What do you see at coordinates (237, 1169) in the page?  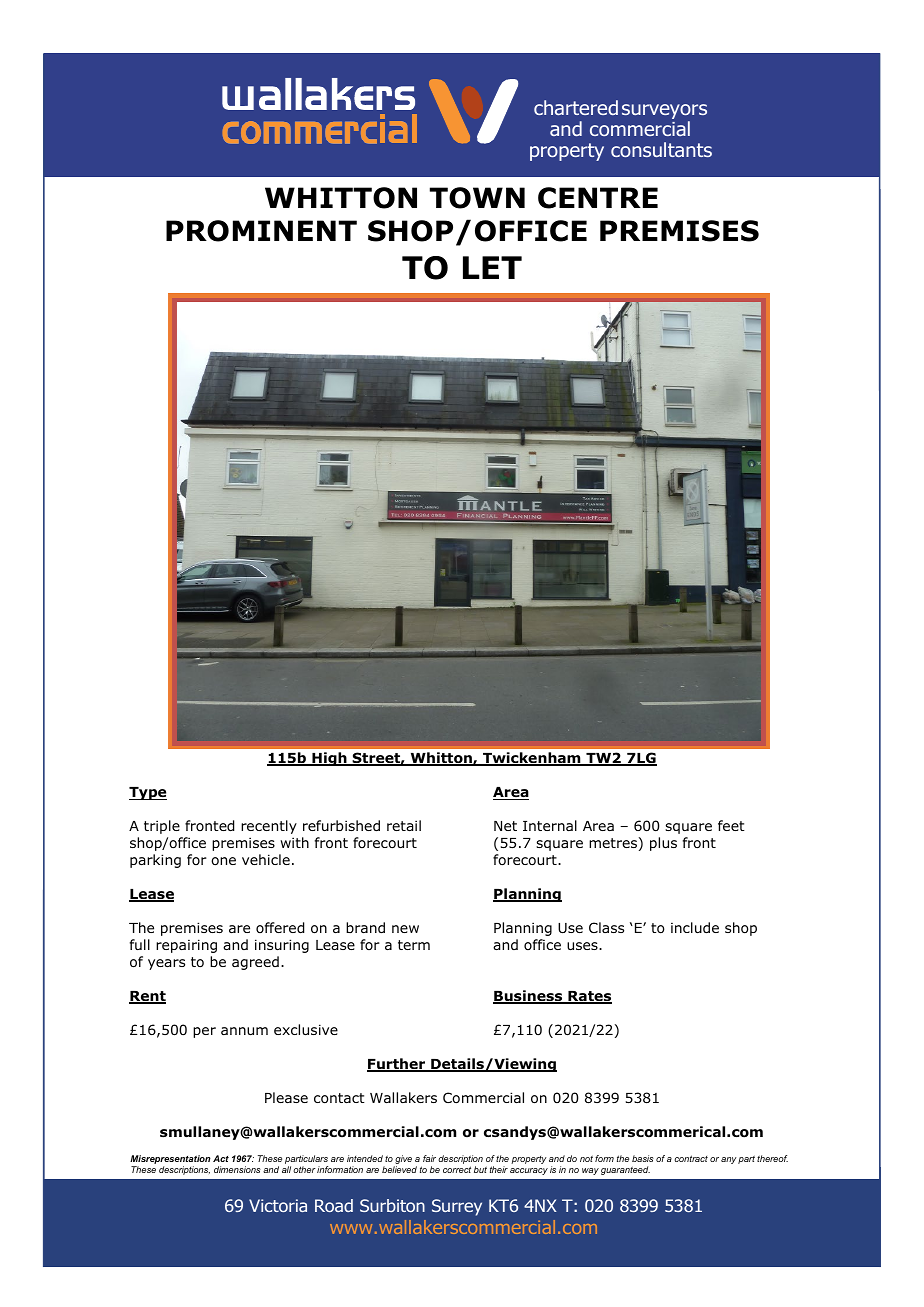 I see `dimensions` at bounding box center [237, 1169].
